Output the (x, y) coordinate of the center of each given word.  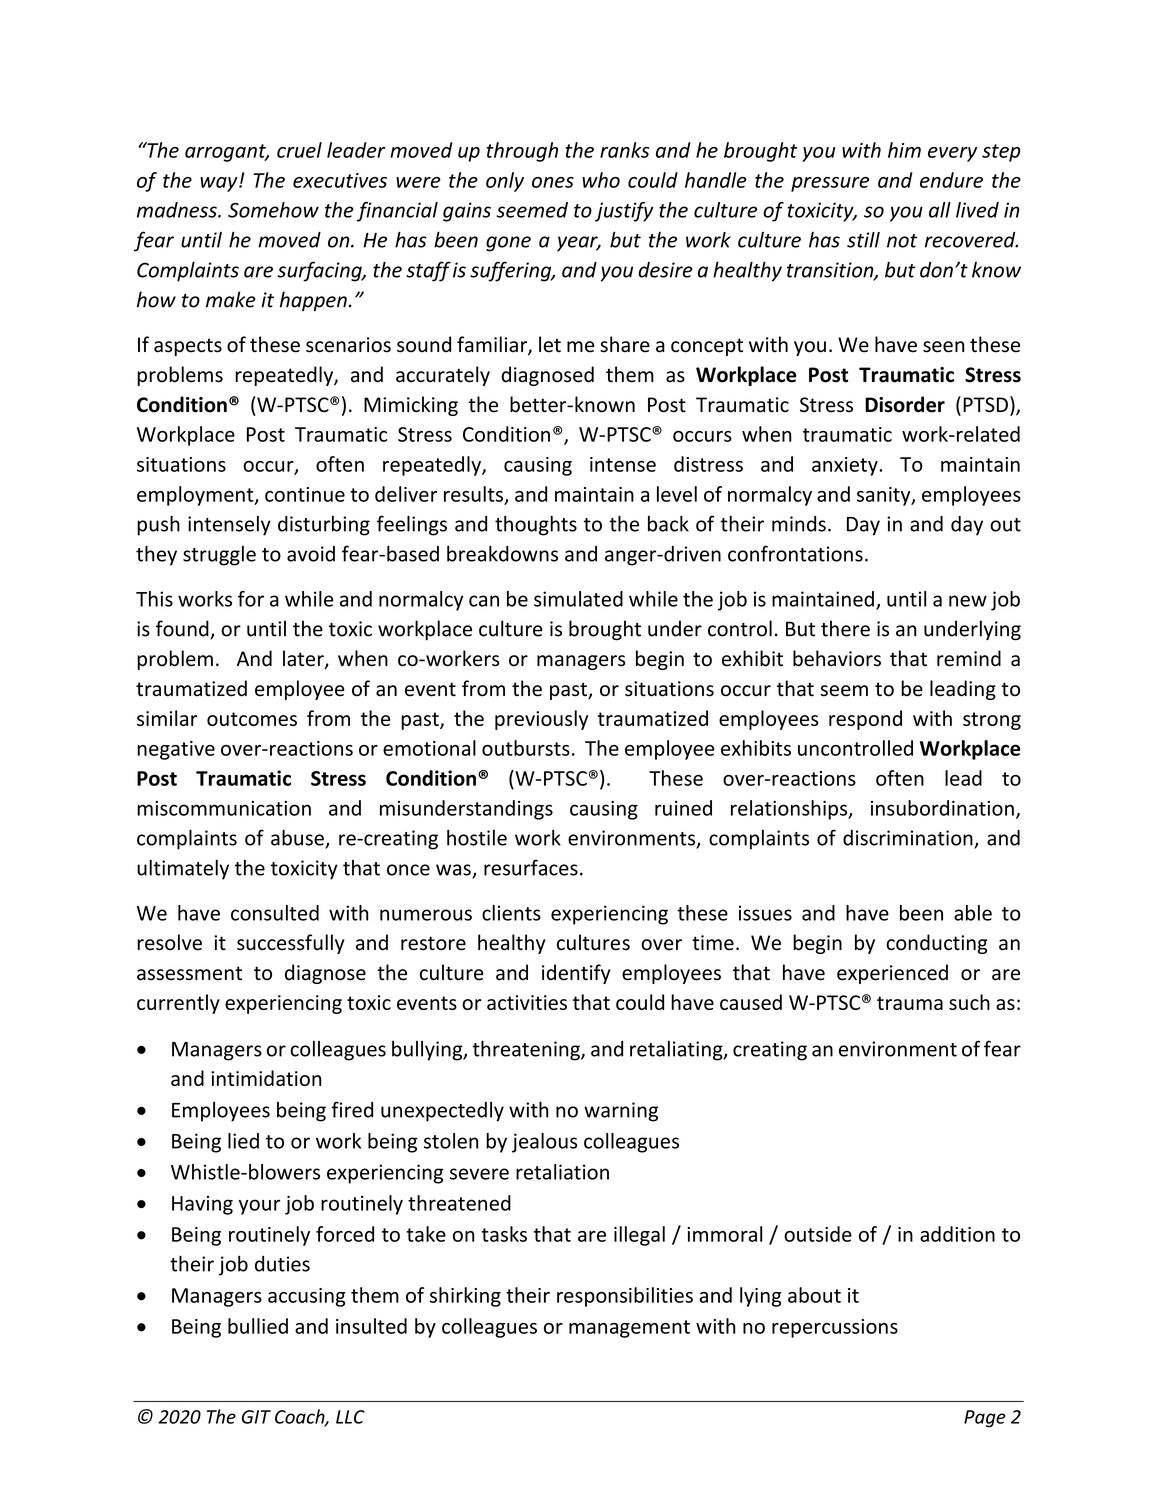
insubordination (942, 808)
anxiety (846, 466)
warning (621, 1112)
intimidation (266, 1078)
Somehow (273, 210)
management (629, 1329)
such (969, 1002)
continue (305, 494)
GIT (256, 1417)
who (601, 180)
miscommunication (224, 808)
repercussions (835, 1328)
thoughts (536, 525)
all (940, 210)
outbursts (526, 748)
